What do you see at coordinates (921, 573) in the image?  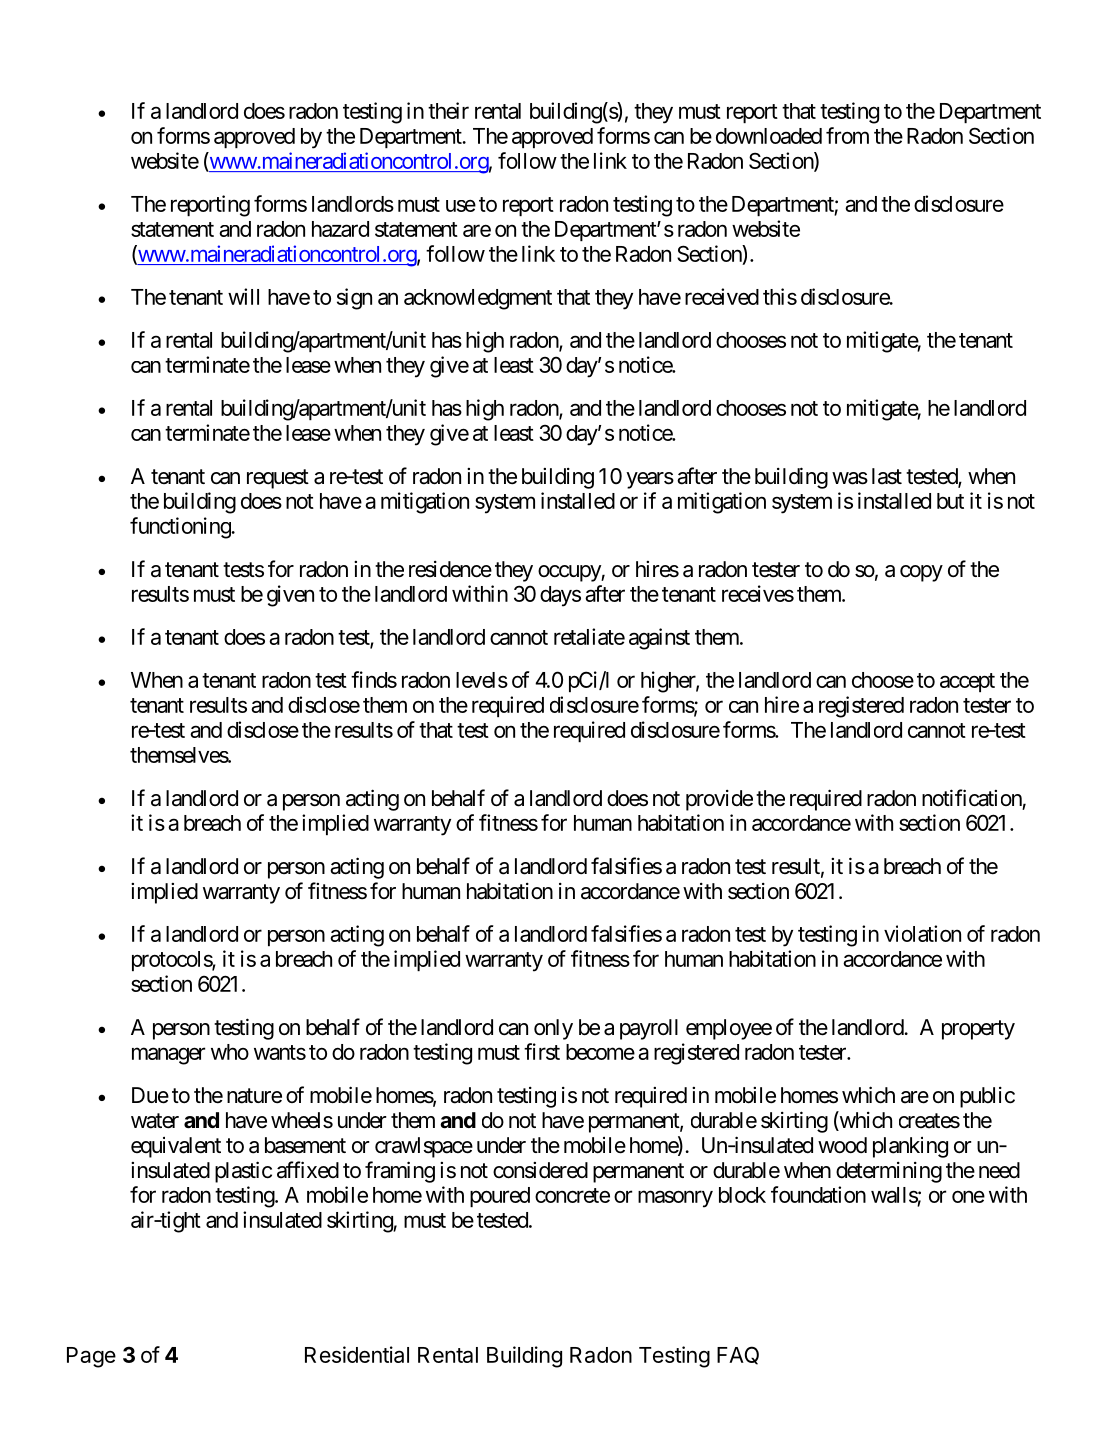 I see `copy` at bounding box center [921, 573].
